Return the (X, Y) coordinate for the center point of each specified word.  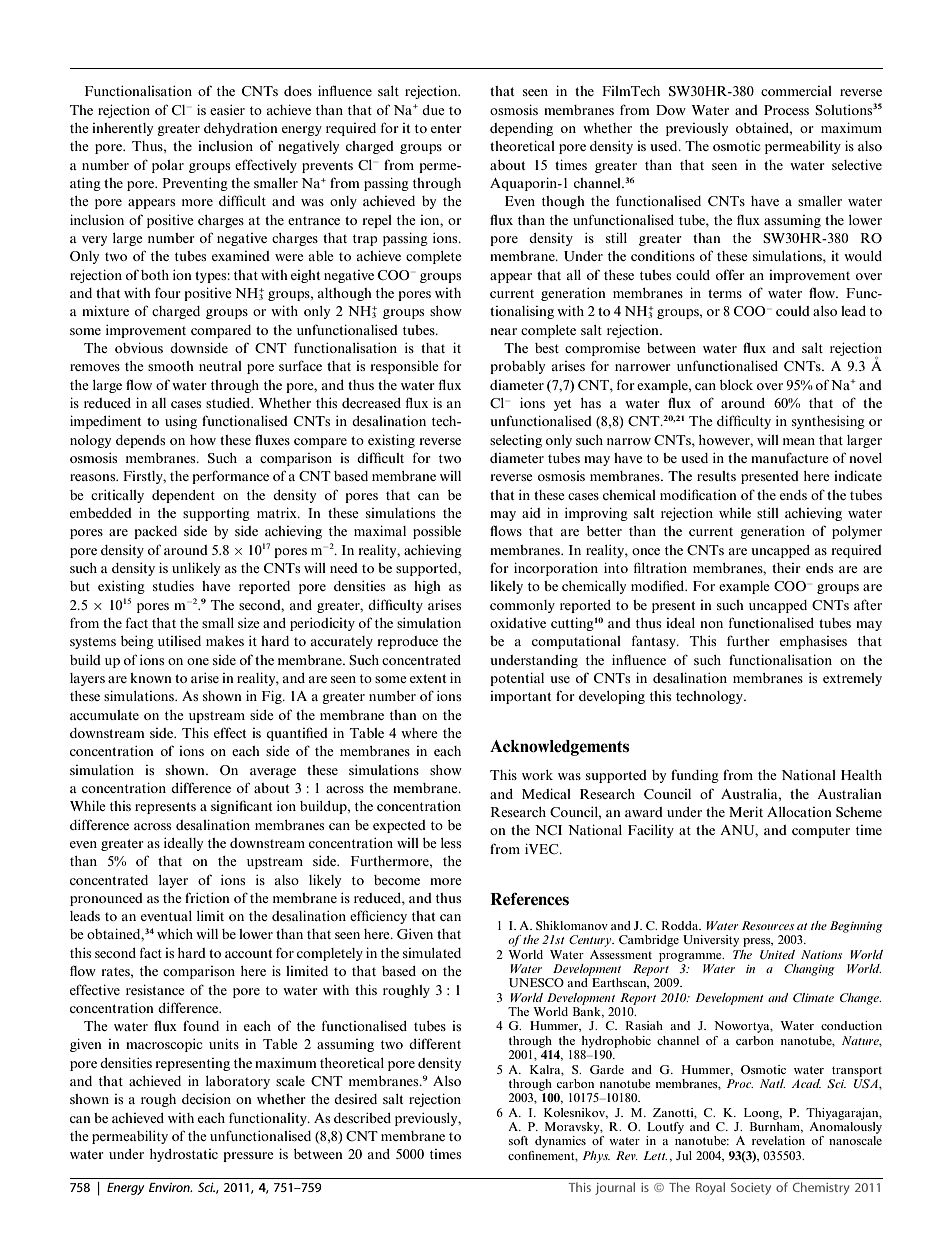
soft (518, 1140)
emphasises (813, 642)
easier (227, 109)
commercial (796, 91)
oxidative (518, 622)
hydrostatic (184, 1155)
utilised (179, 641)
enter (446, 128)
